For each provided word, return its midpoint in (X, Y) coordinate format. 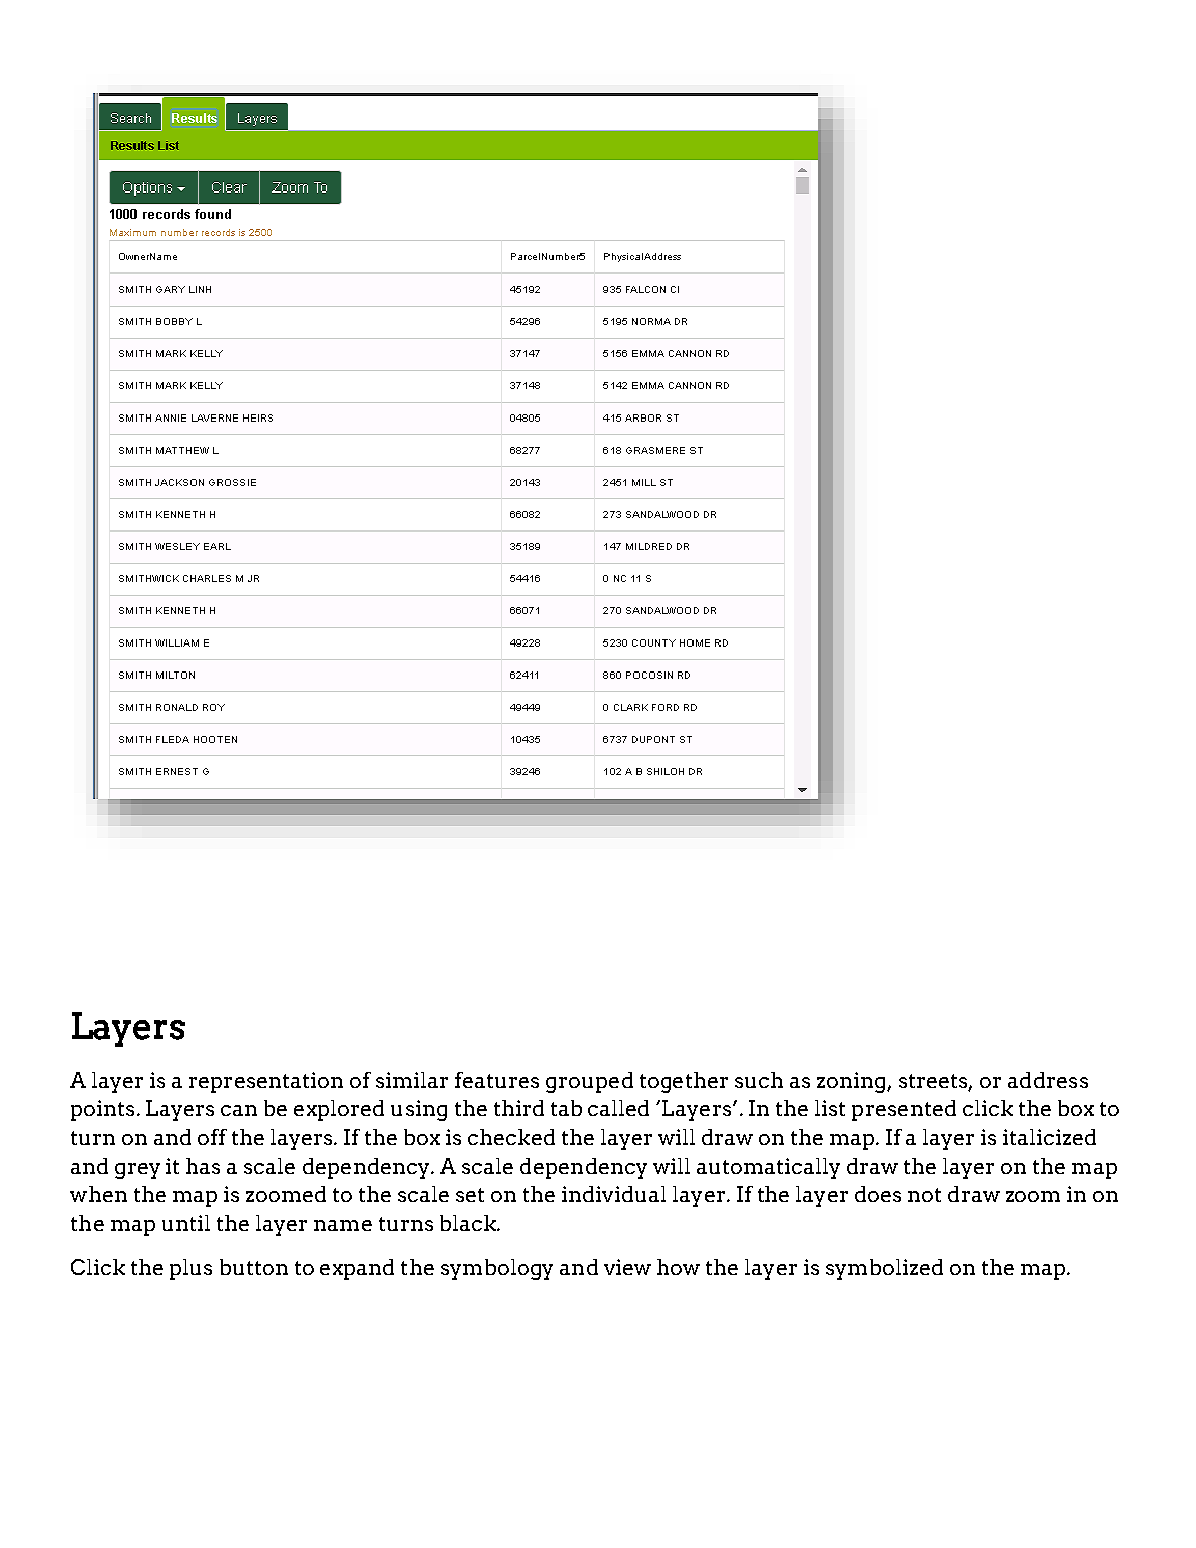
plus (191, 1269)
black (469, 1223)
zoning (852, 1082)
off (212, 1137)
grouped (589, 1082)
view (627, 1267)
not (924, 1195)
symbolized (884, 1269)
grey (137, 1171)
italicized (1049, 1137)
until (186, 1223)
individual (614, 1194)
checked (511, 1137)
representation (266, 1082)
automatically (768, 1168)
